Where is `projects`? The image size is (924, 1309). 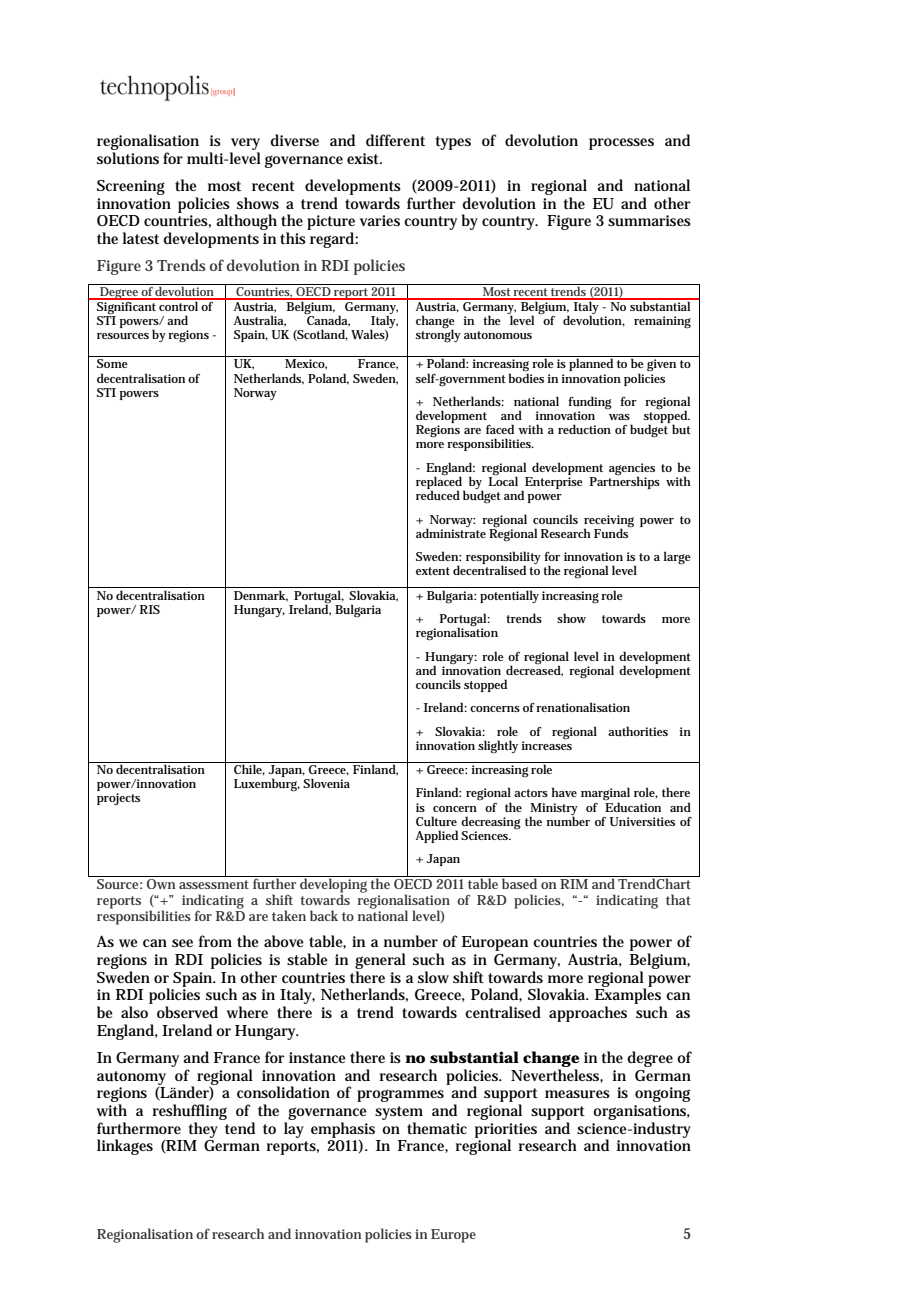 projects is located at coordinates (118, 799).
